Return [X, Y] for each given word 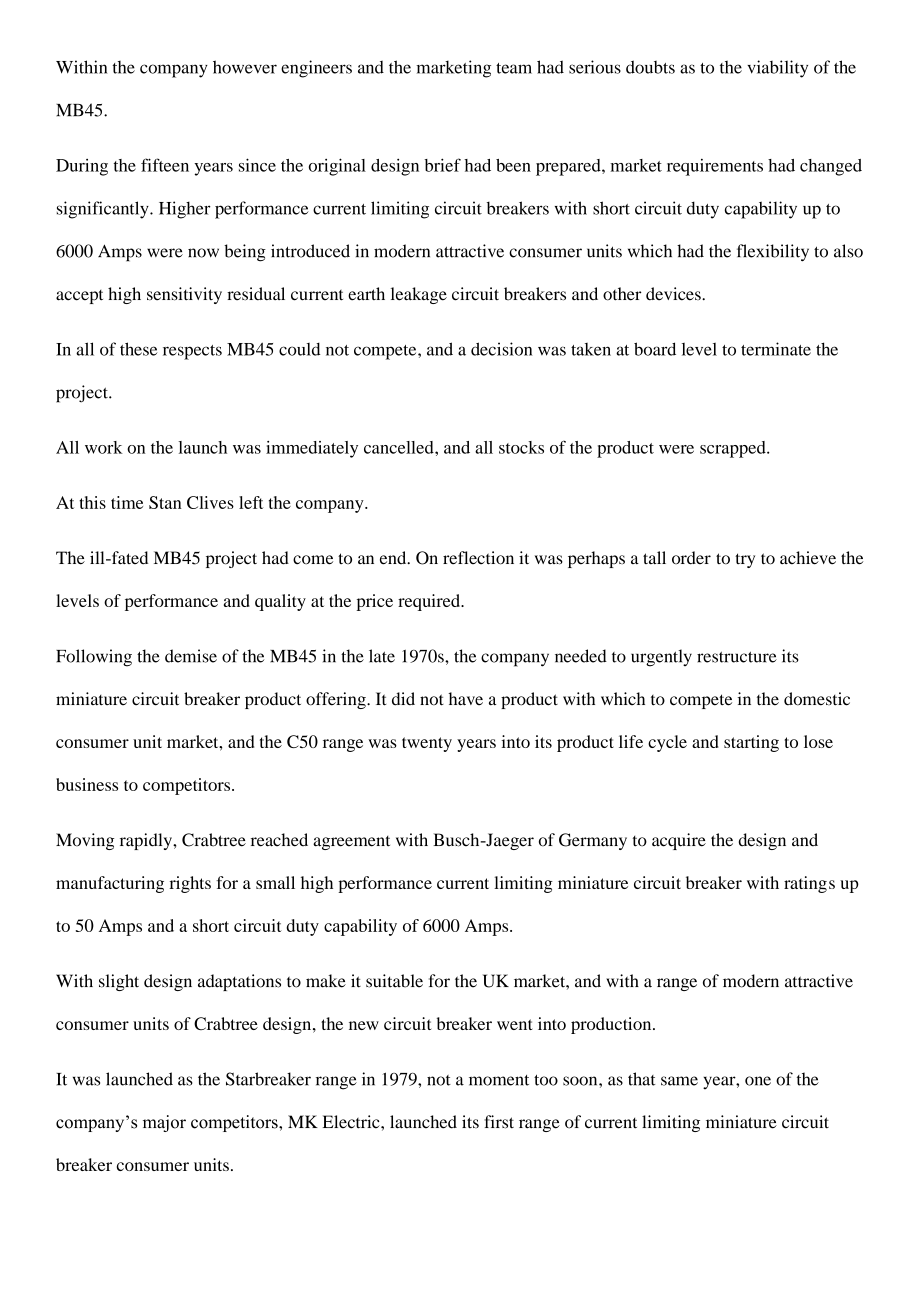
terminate [776, 349]
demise [191, 656]
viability [777, 69]
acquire [679, 841]
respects [192, 352]
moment [499, 1080]
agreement [351, 843]
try [745, 560]
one [758, 1081]
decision [501, 349]
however [245, 67]
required [430, 602]
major [164, 1123]
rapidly [147, 841]
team [514, 68]
